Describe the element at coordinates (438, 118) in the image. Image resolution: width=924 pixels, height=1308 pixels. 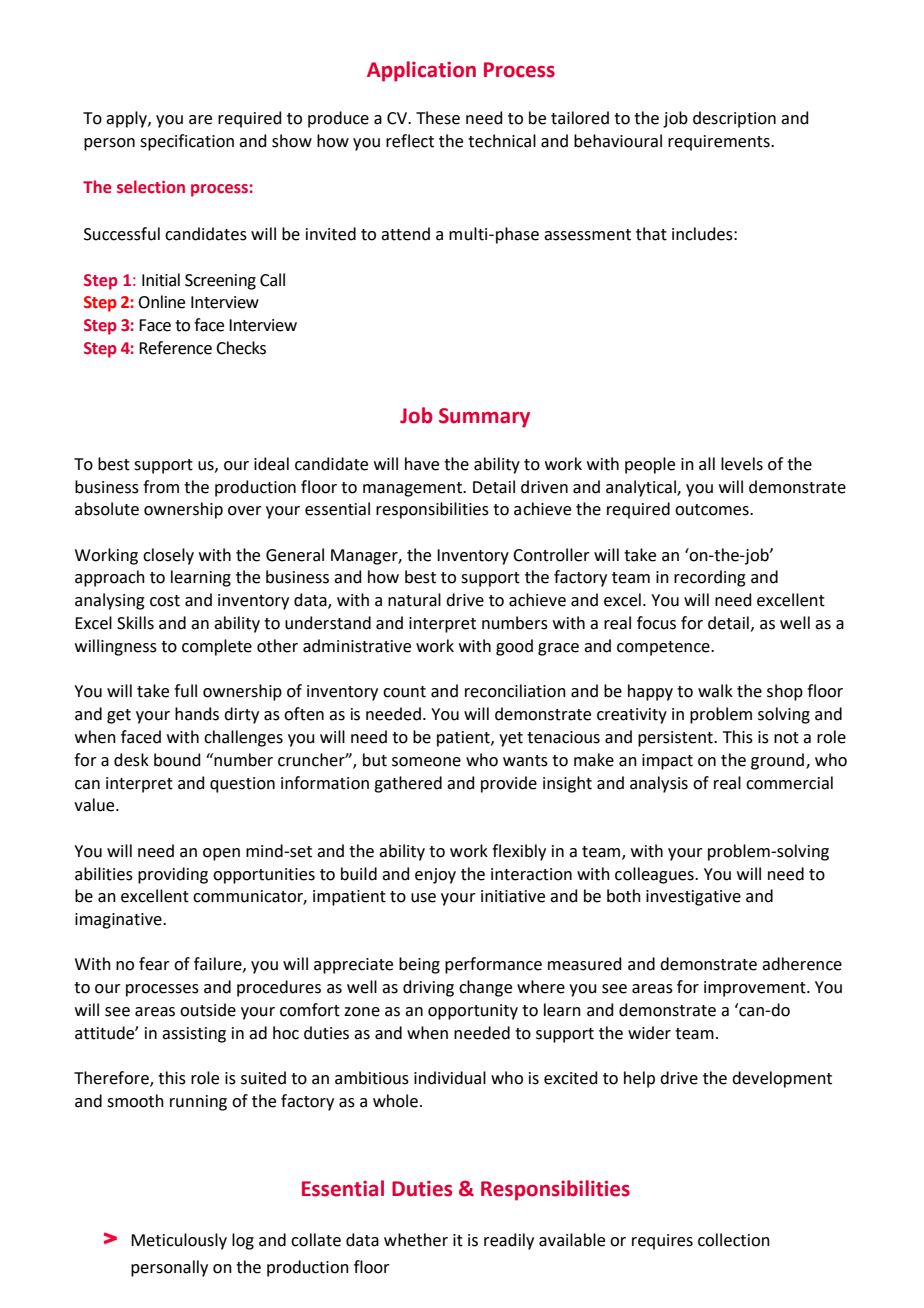
I see `These` at that location.
